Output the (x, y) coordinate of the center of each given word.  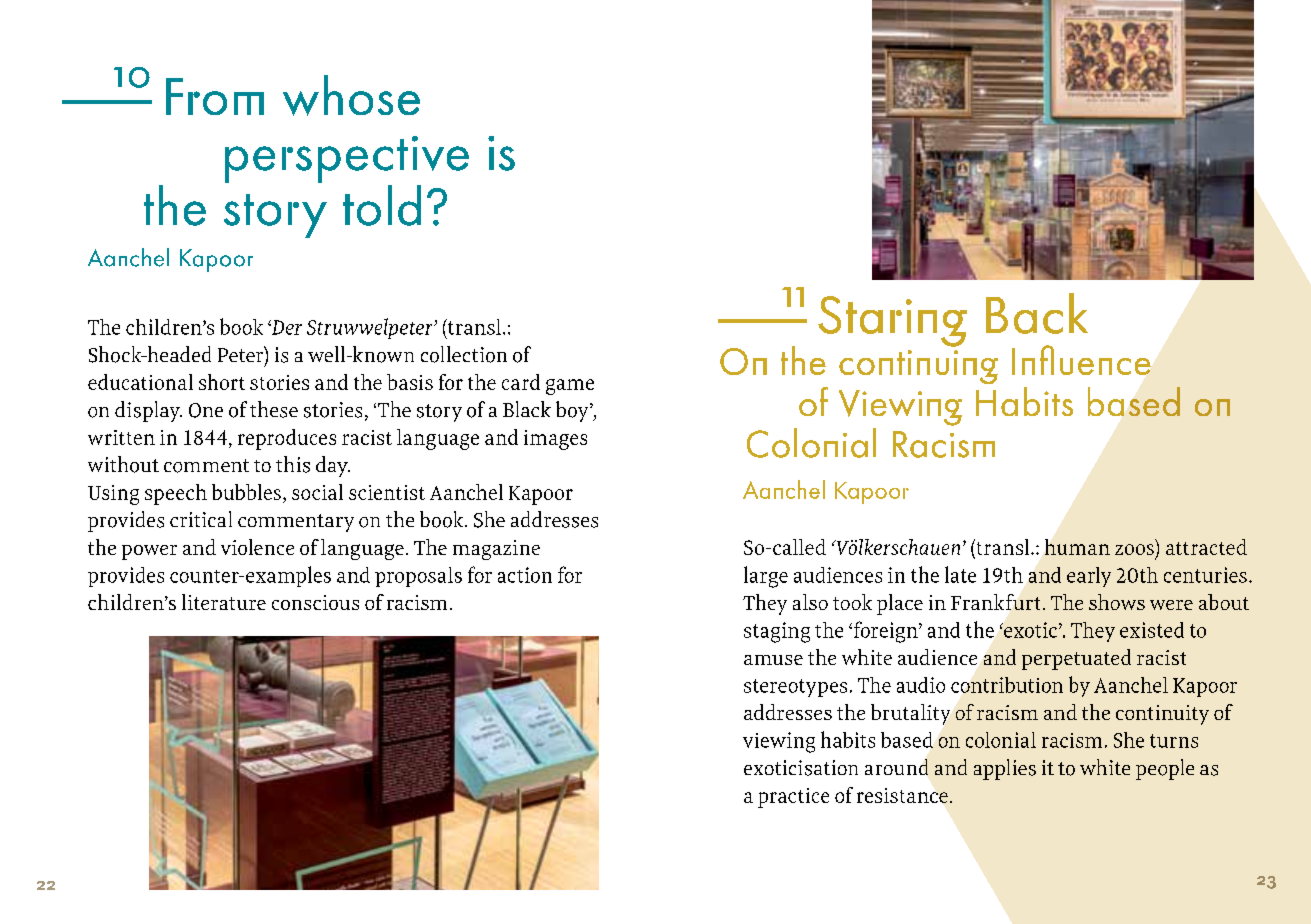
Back (1037, 313)
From (215, 96)
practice (793, 798)
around (896, 767)
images (555, 440)
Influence (1081, 360)
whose (351, 95)
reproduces (287, 439)
